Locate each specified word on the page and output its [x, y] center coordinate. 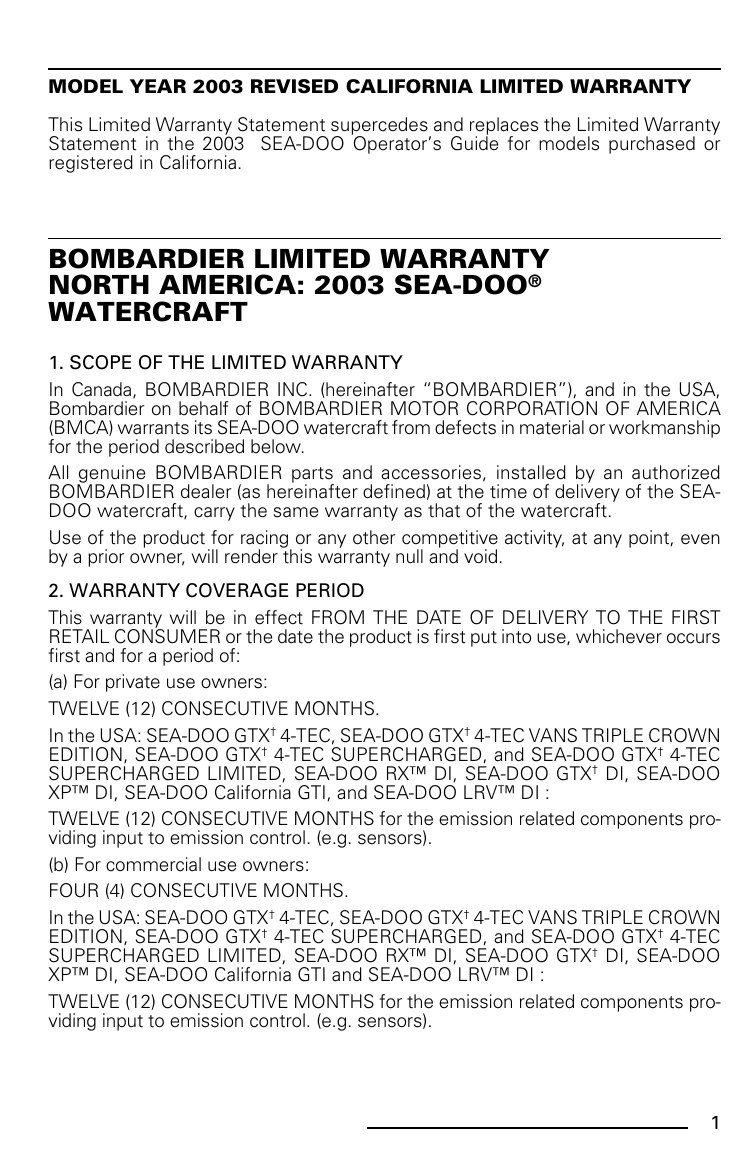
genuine [112, 475]
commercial [153, 864]
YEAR [158, 86]
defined [394, 491]
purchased [652, 145]
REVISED [294, 86]
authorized [676, 472]
